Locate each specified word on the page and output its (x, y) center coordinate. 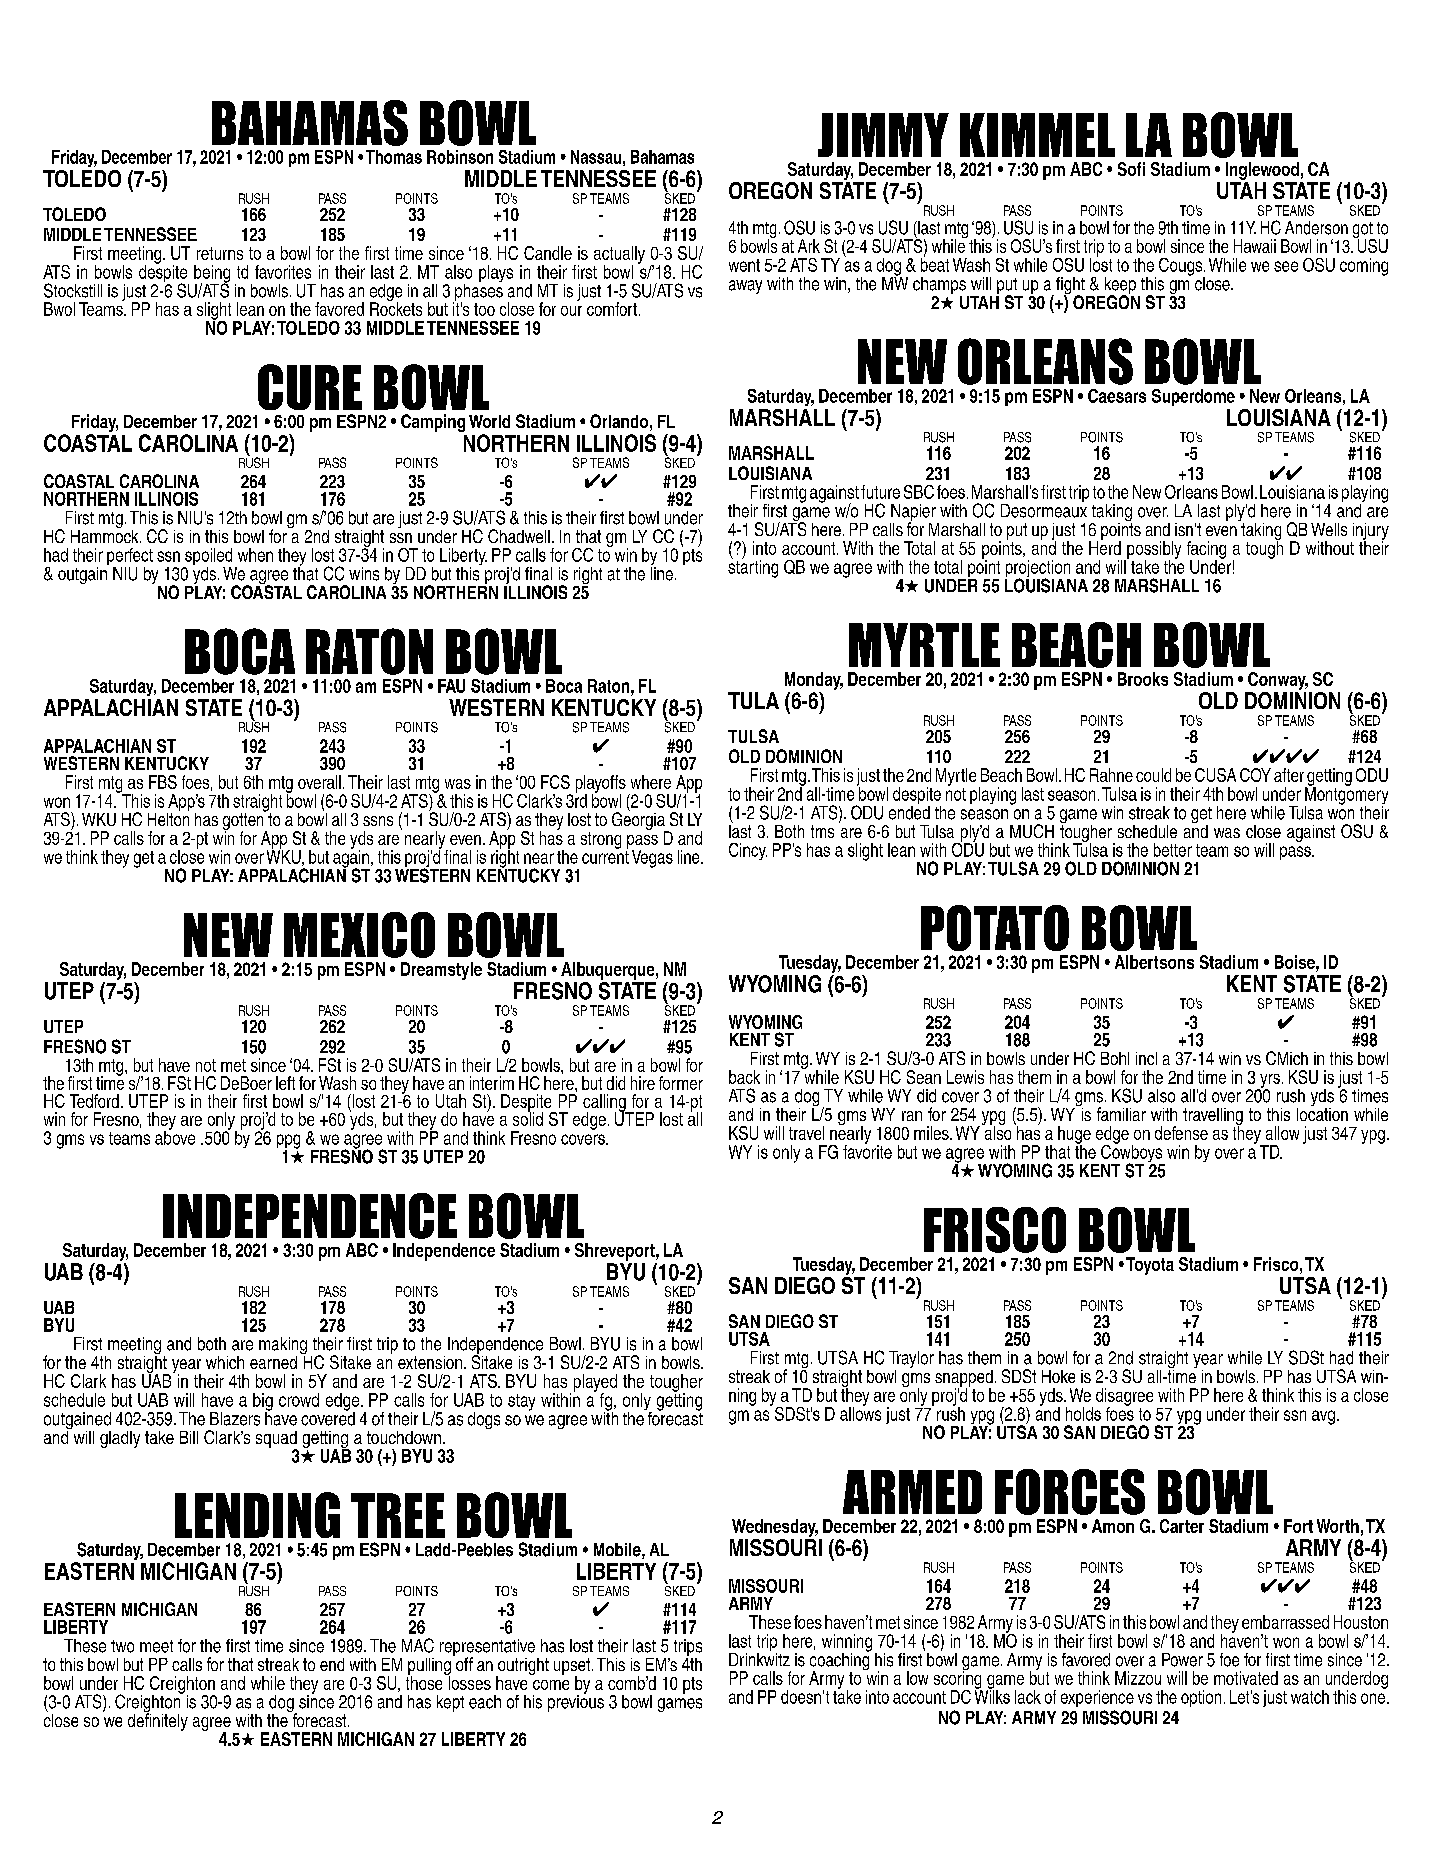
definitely (158, 1721)
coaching (840, 1661)
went (744, 265)
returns (220, 253)
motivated (1246, 1678)
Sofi (1131, 169)
